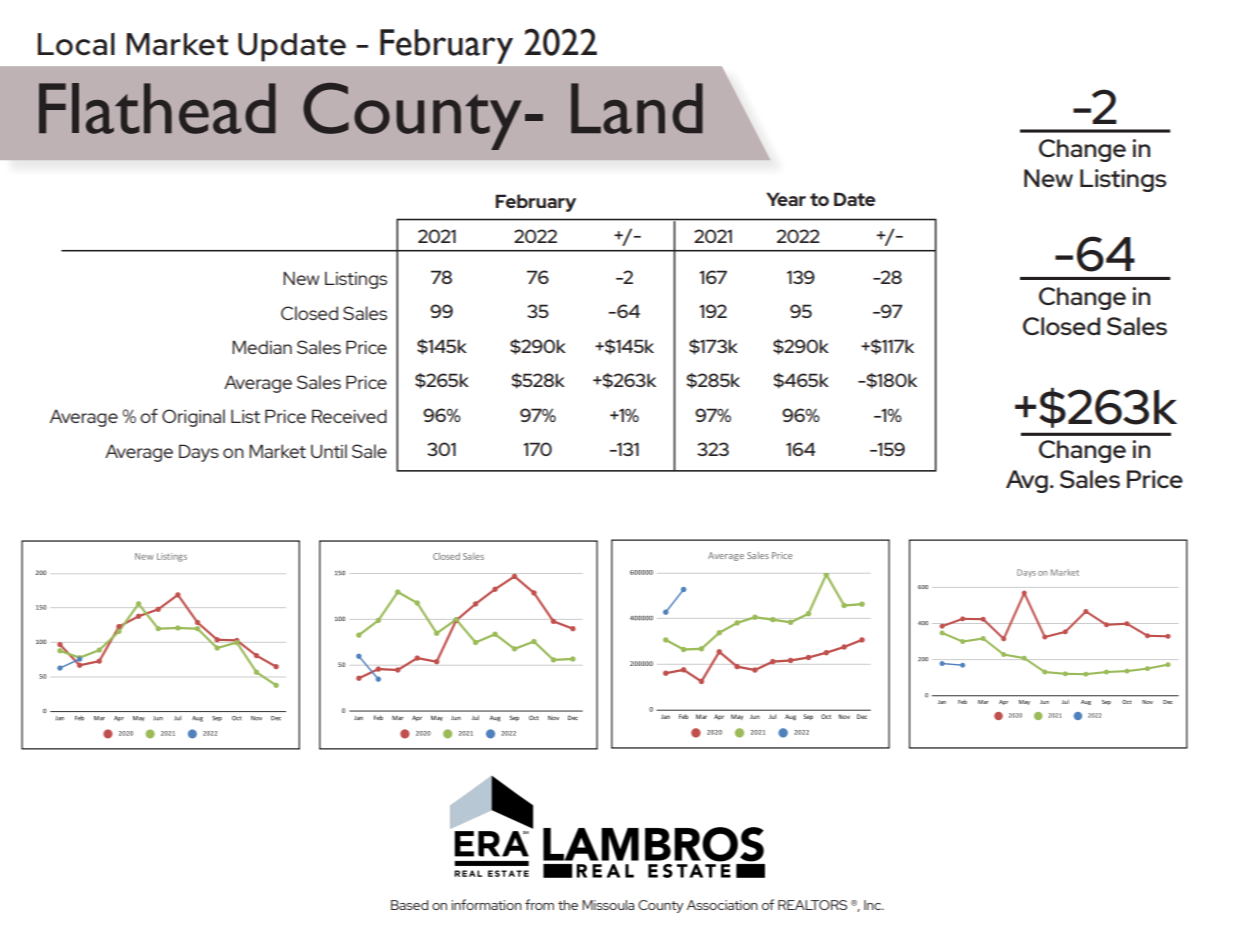 This page has width=1233, height=952. I want to click on Based, so click(409, 905).
